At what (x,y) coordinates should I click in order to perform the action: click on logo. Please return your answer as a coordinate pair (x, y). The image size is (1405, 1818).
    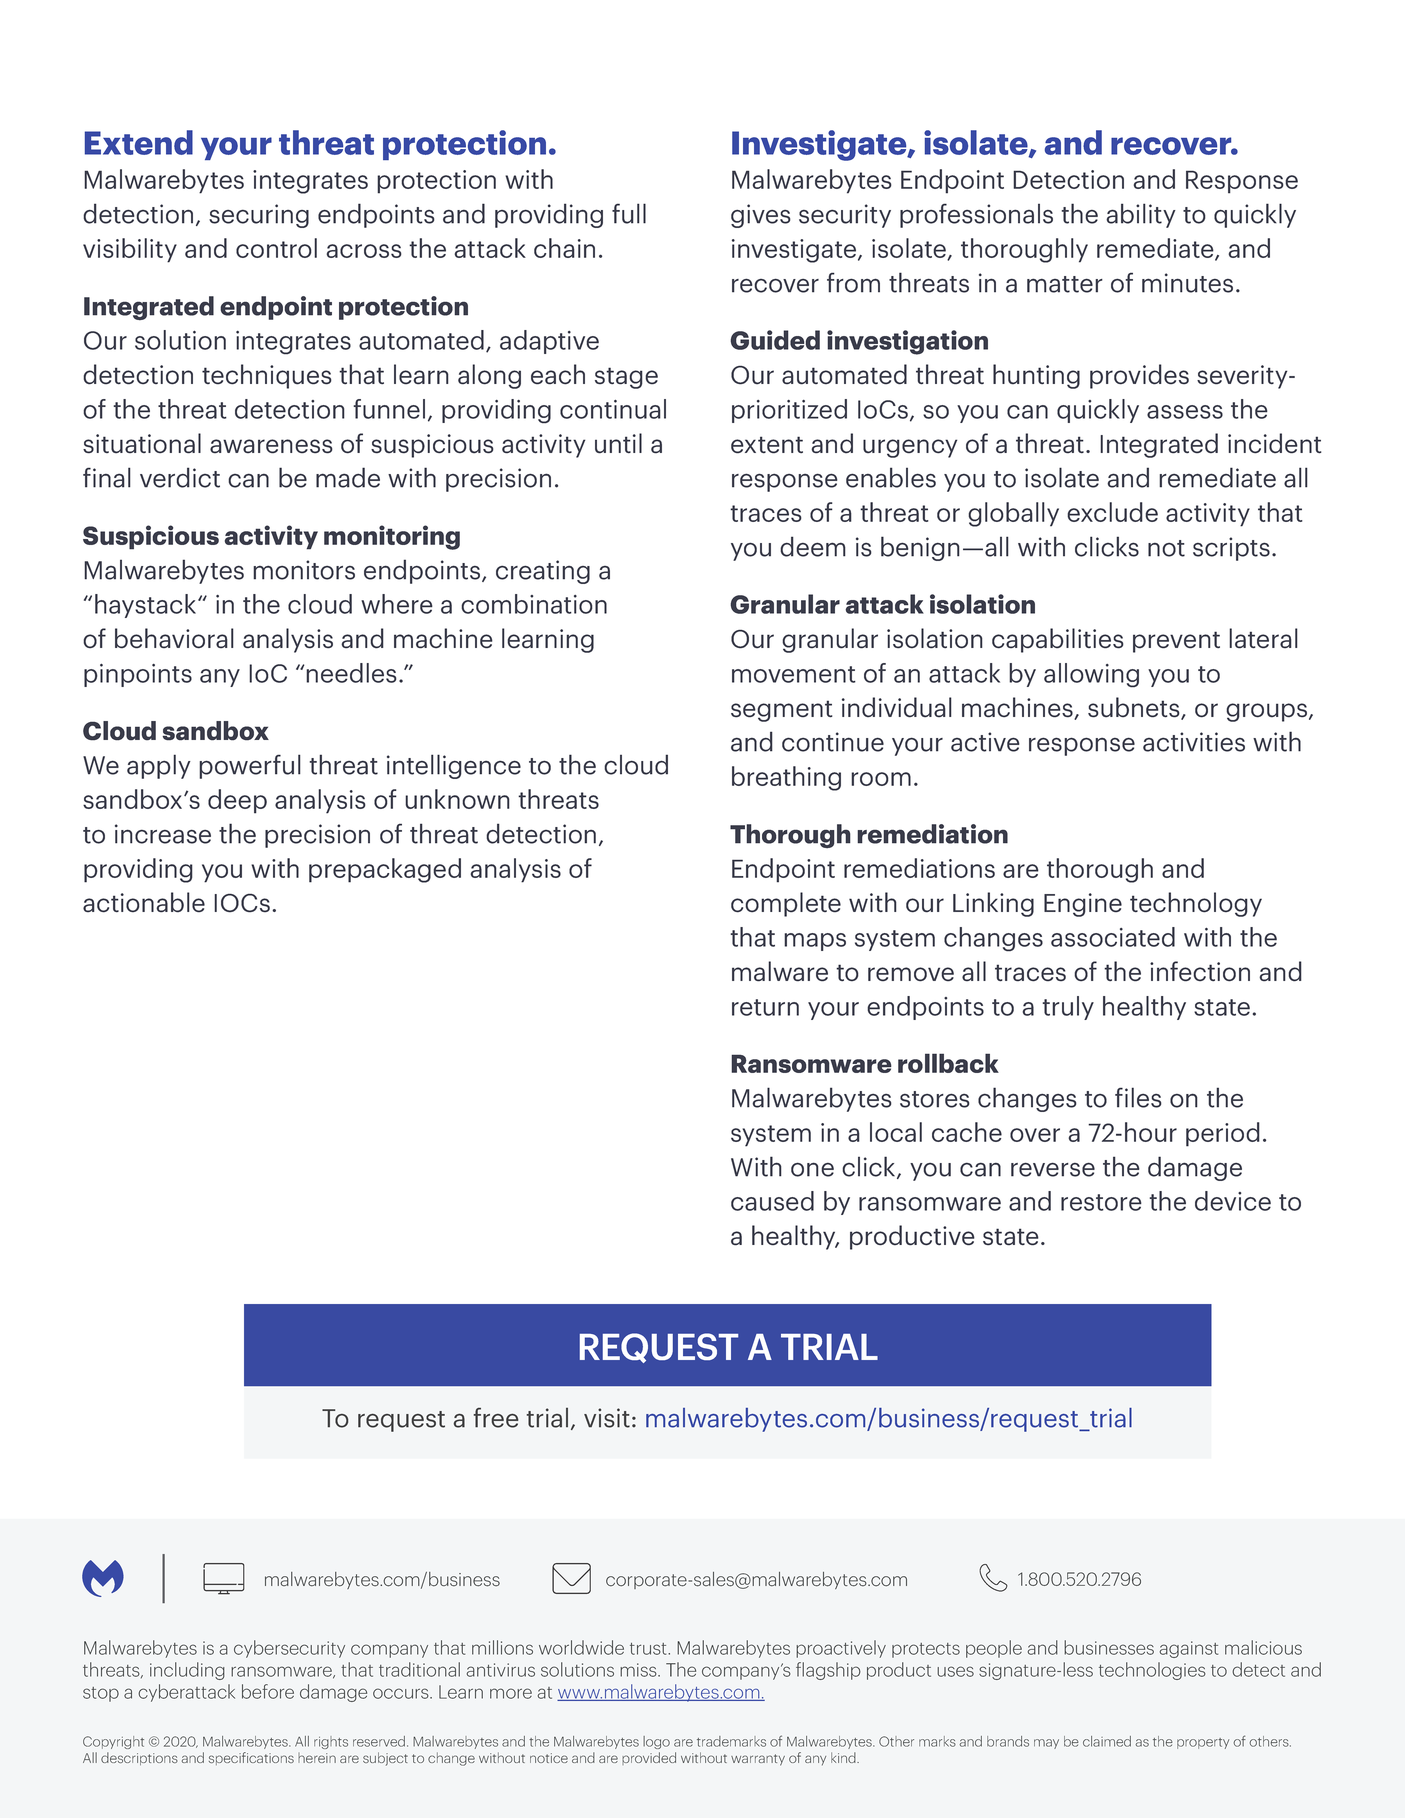
    Looking at the image, I should click on (656, 1742).
